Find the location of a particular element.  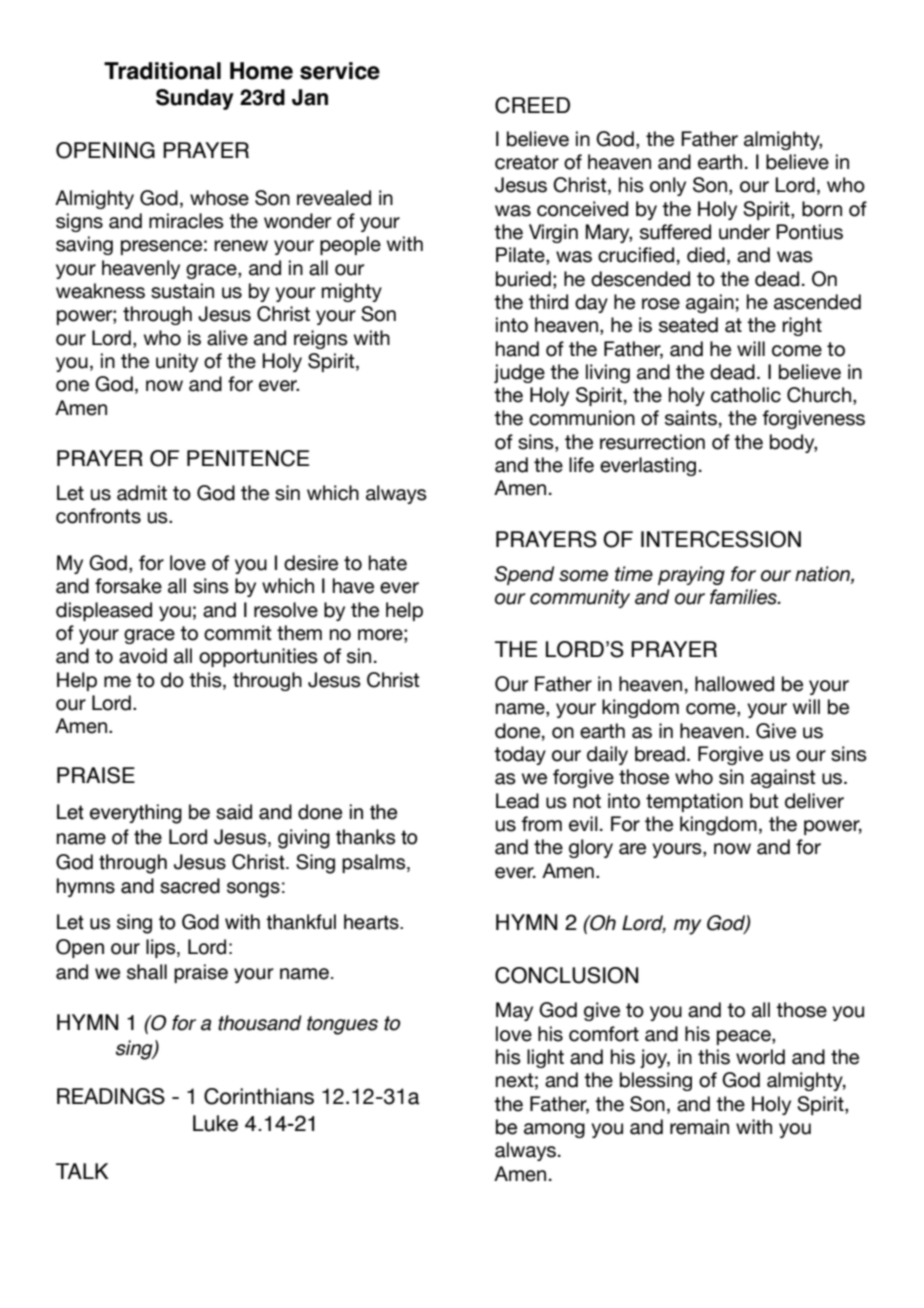

but is located at coordinates (764, 801).
